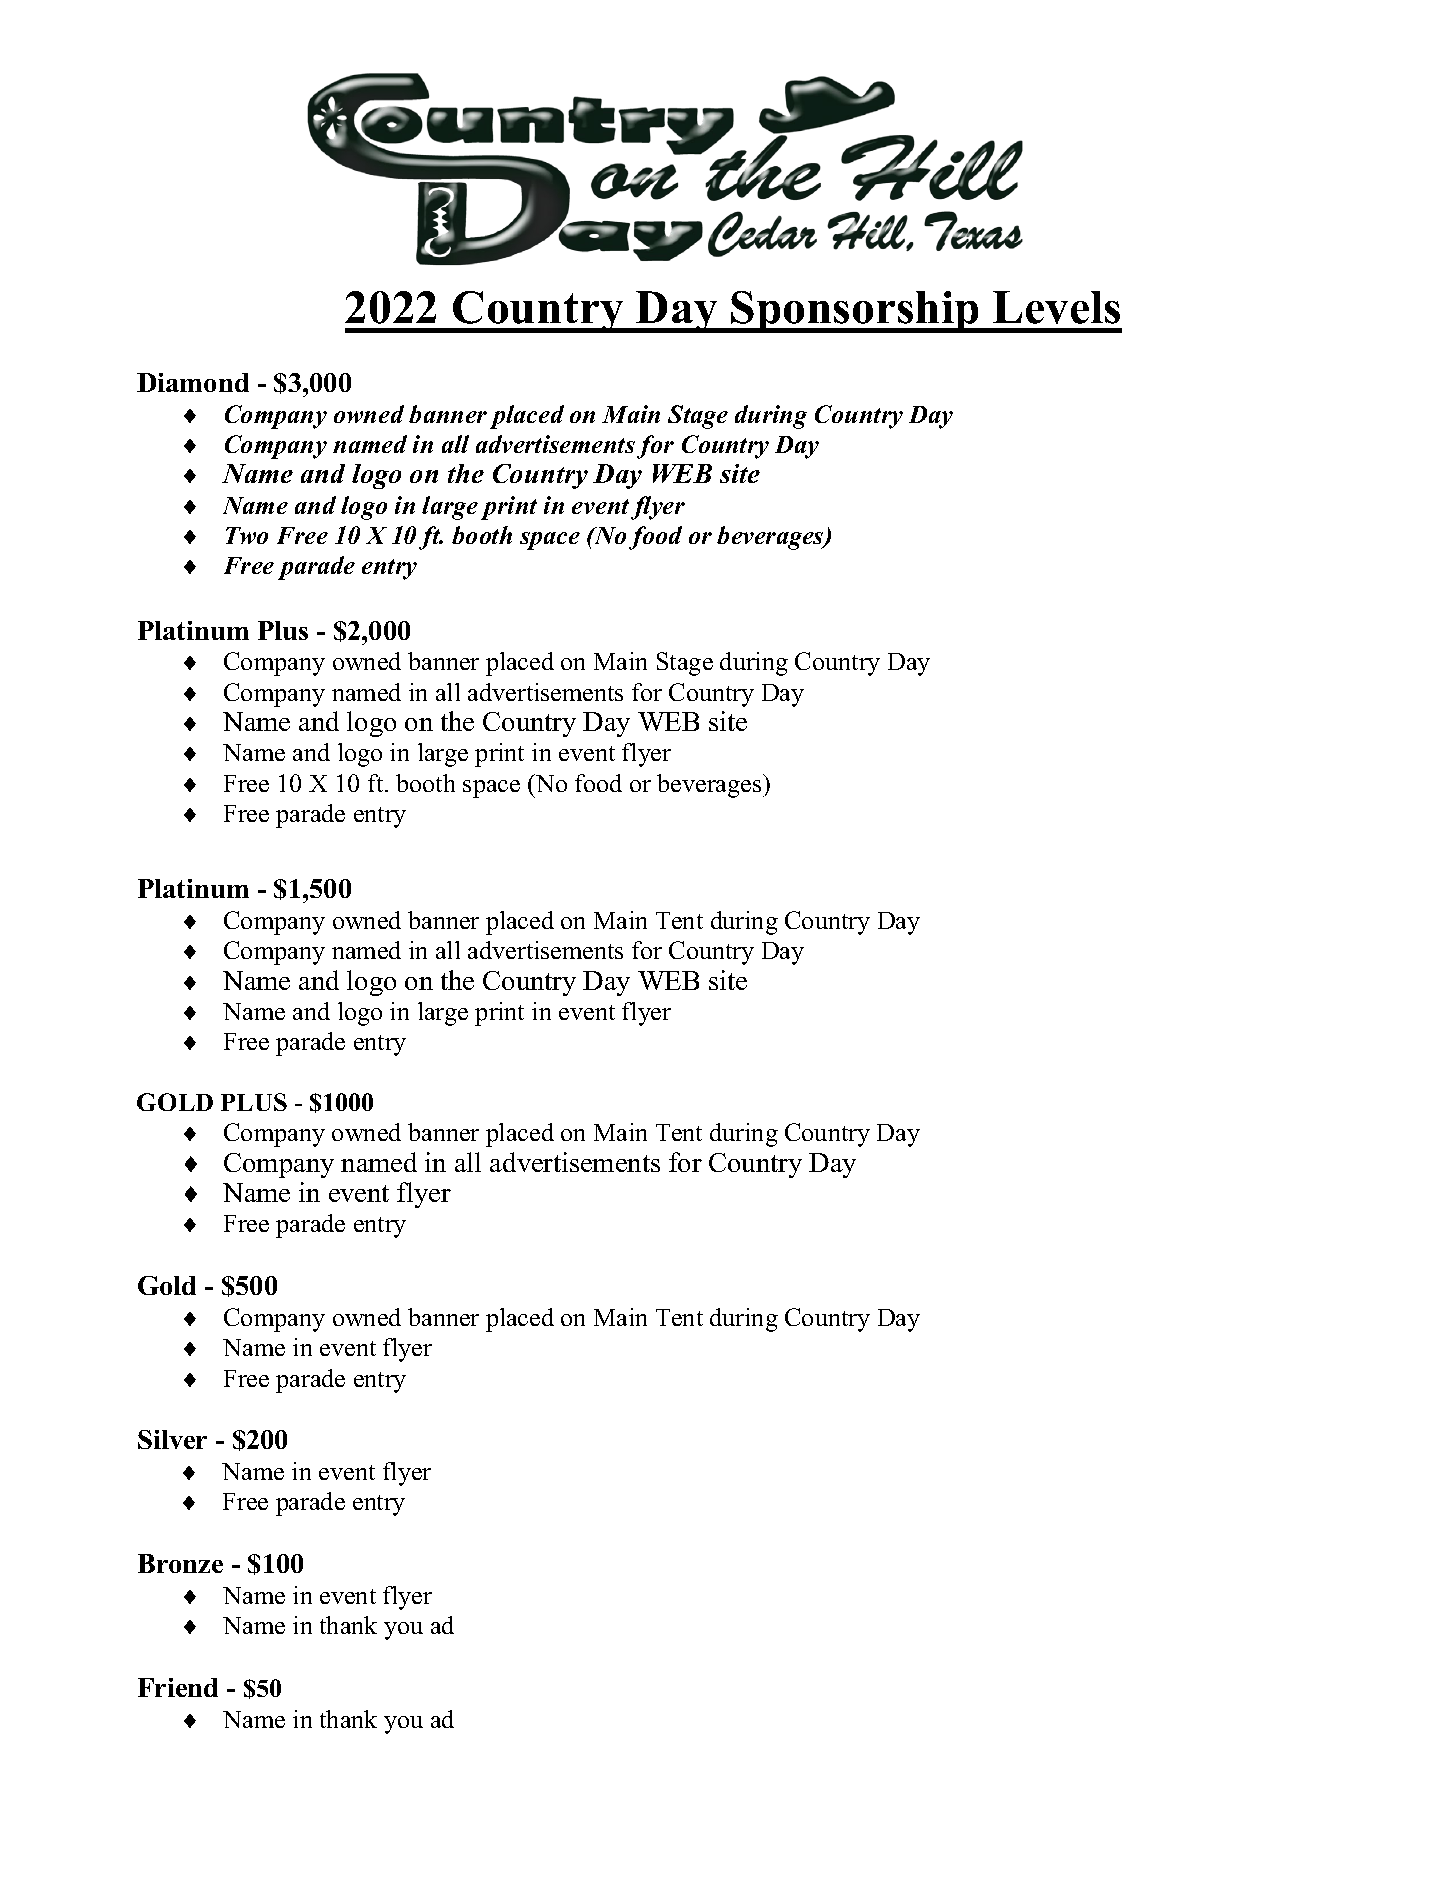  Describe the element at coordinates (855, 312) in the screenshot. I see `Sponsorship` at that location.
